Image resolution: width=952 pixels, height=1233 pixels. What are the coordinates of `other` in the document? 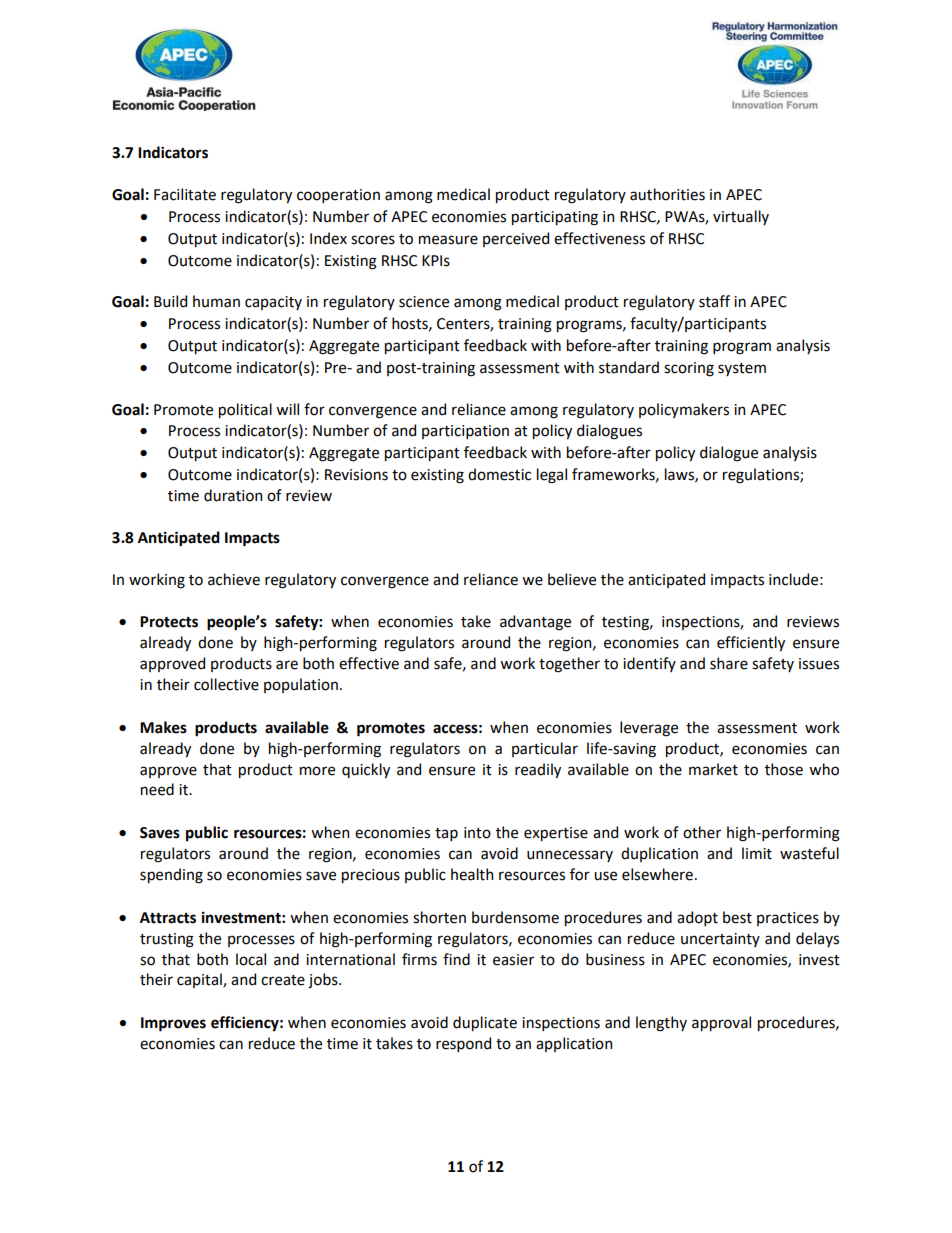 It's located at (702, 832).
